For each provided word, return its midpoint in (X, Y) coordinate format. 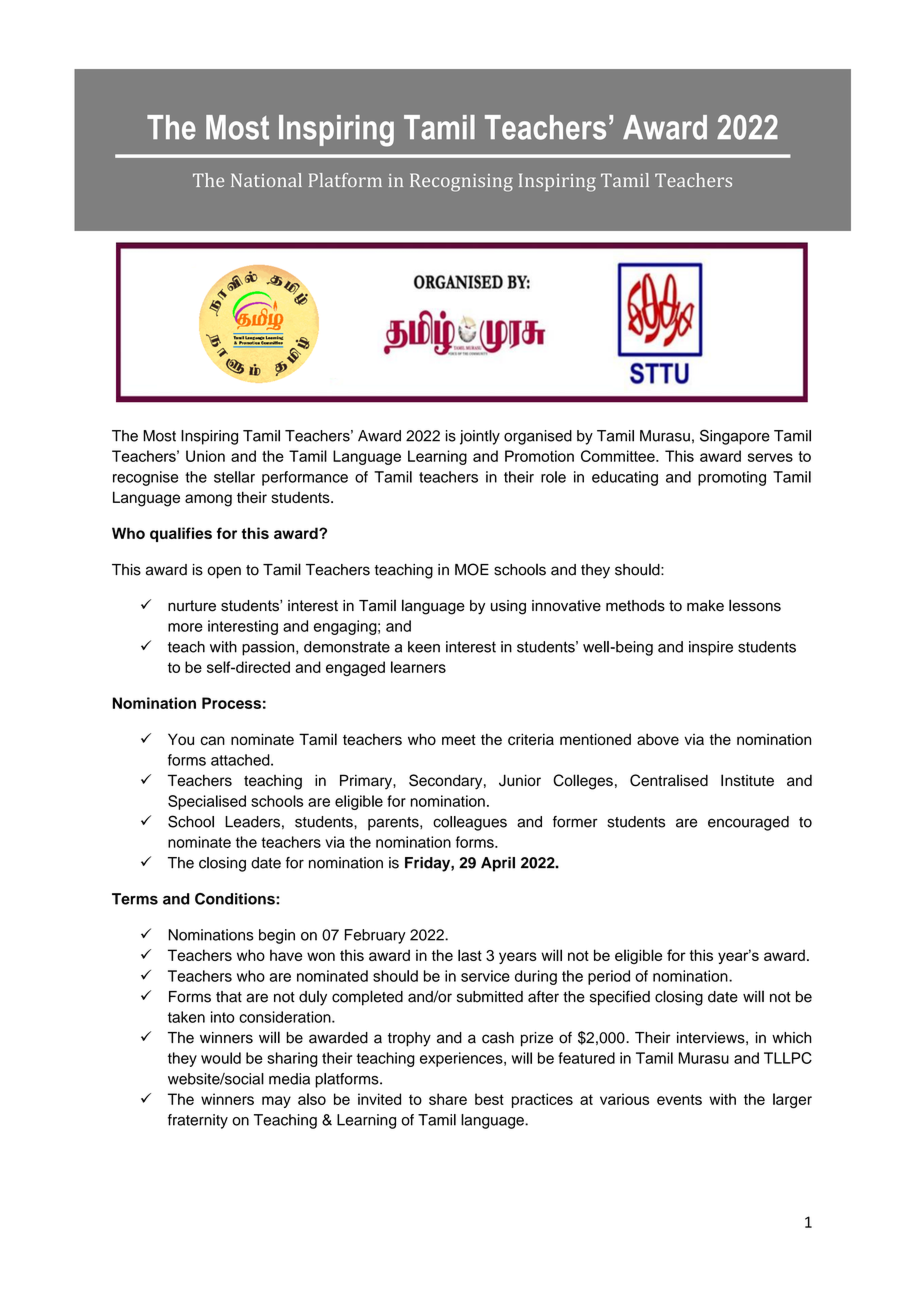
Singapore (735, 437)
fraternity (198, 1121)
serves (770, 457)
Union (205, 456)
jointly (480, 437)
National (266, 180)
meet (459, 740)
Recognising (461, 182)
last (470, 955)
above (658, 739)
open (224, 572)
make (705, 606)
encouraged (748, 823)
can (213, 740)
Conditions (236, 899)
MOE (472, 569)
